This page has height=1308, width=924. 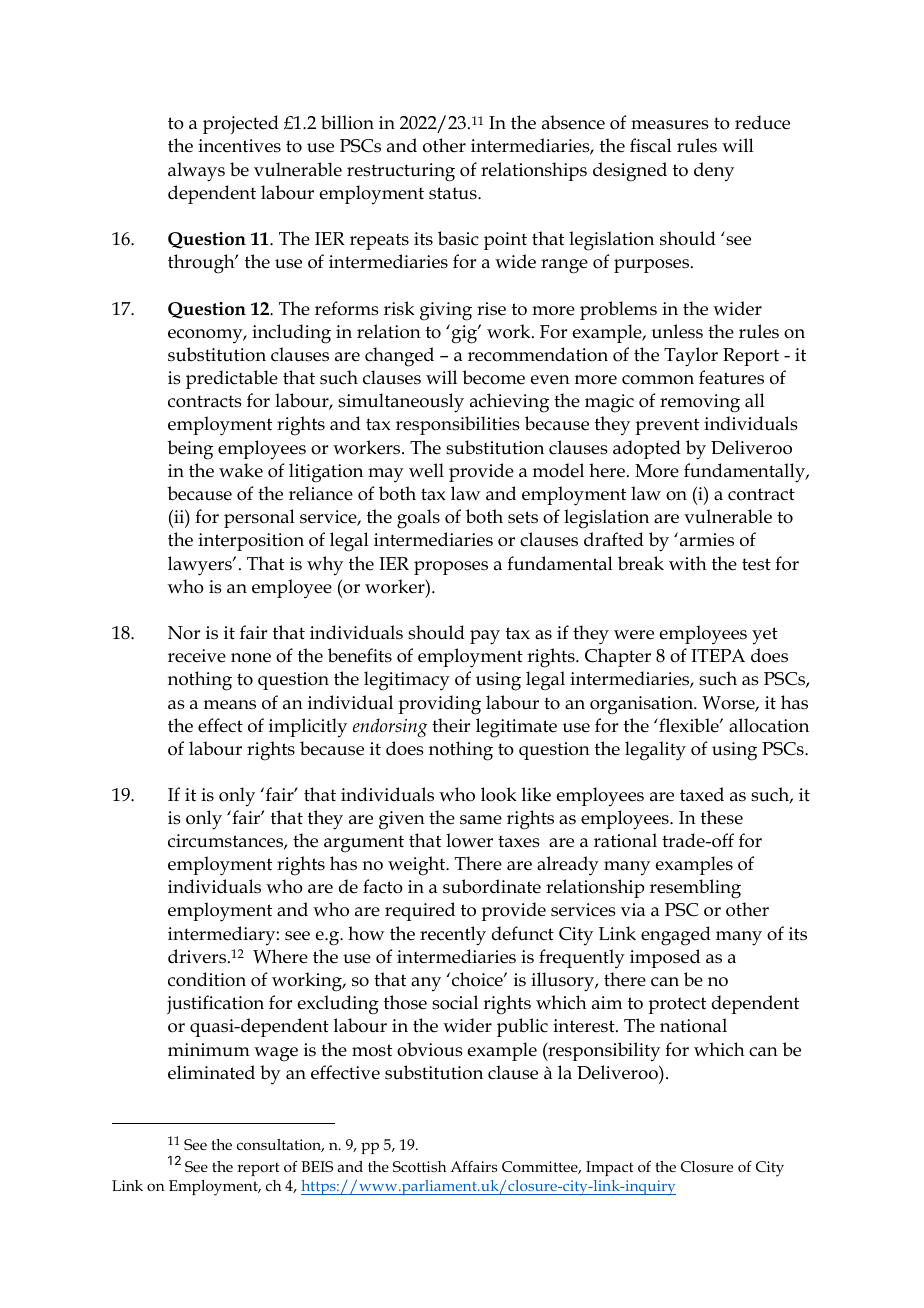 I want to click on incentives, so click(x=239, y=146).
